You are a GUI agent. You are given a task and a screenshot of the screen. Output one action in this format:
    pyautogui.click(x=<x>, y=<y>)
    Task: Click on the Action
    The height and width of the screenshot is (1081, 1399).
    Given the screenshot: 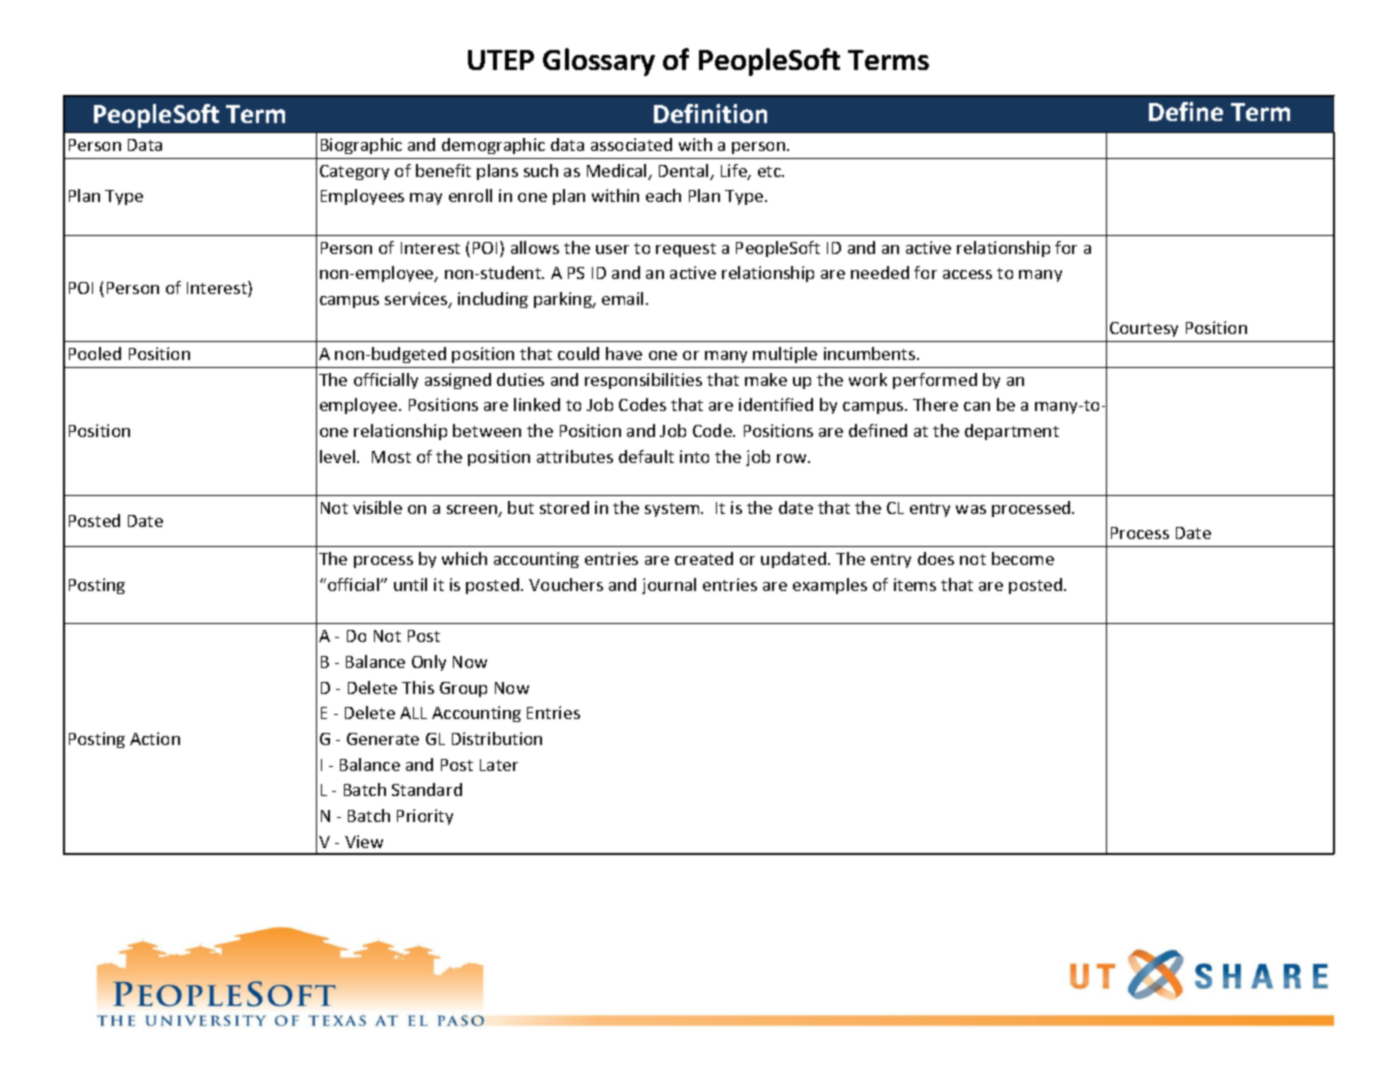 What is the action you would take?
    pyautogui.click(x=155, y=738)
